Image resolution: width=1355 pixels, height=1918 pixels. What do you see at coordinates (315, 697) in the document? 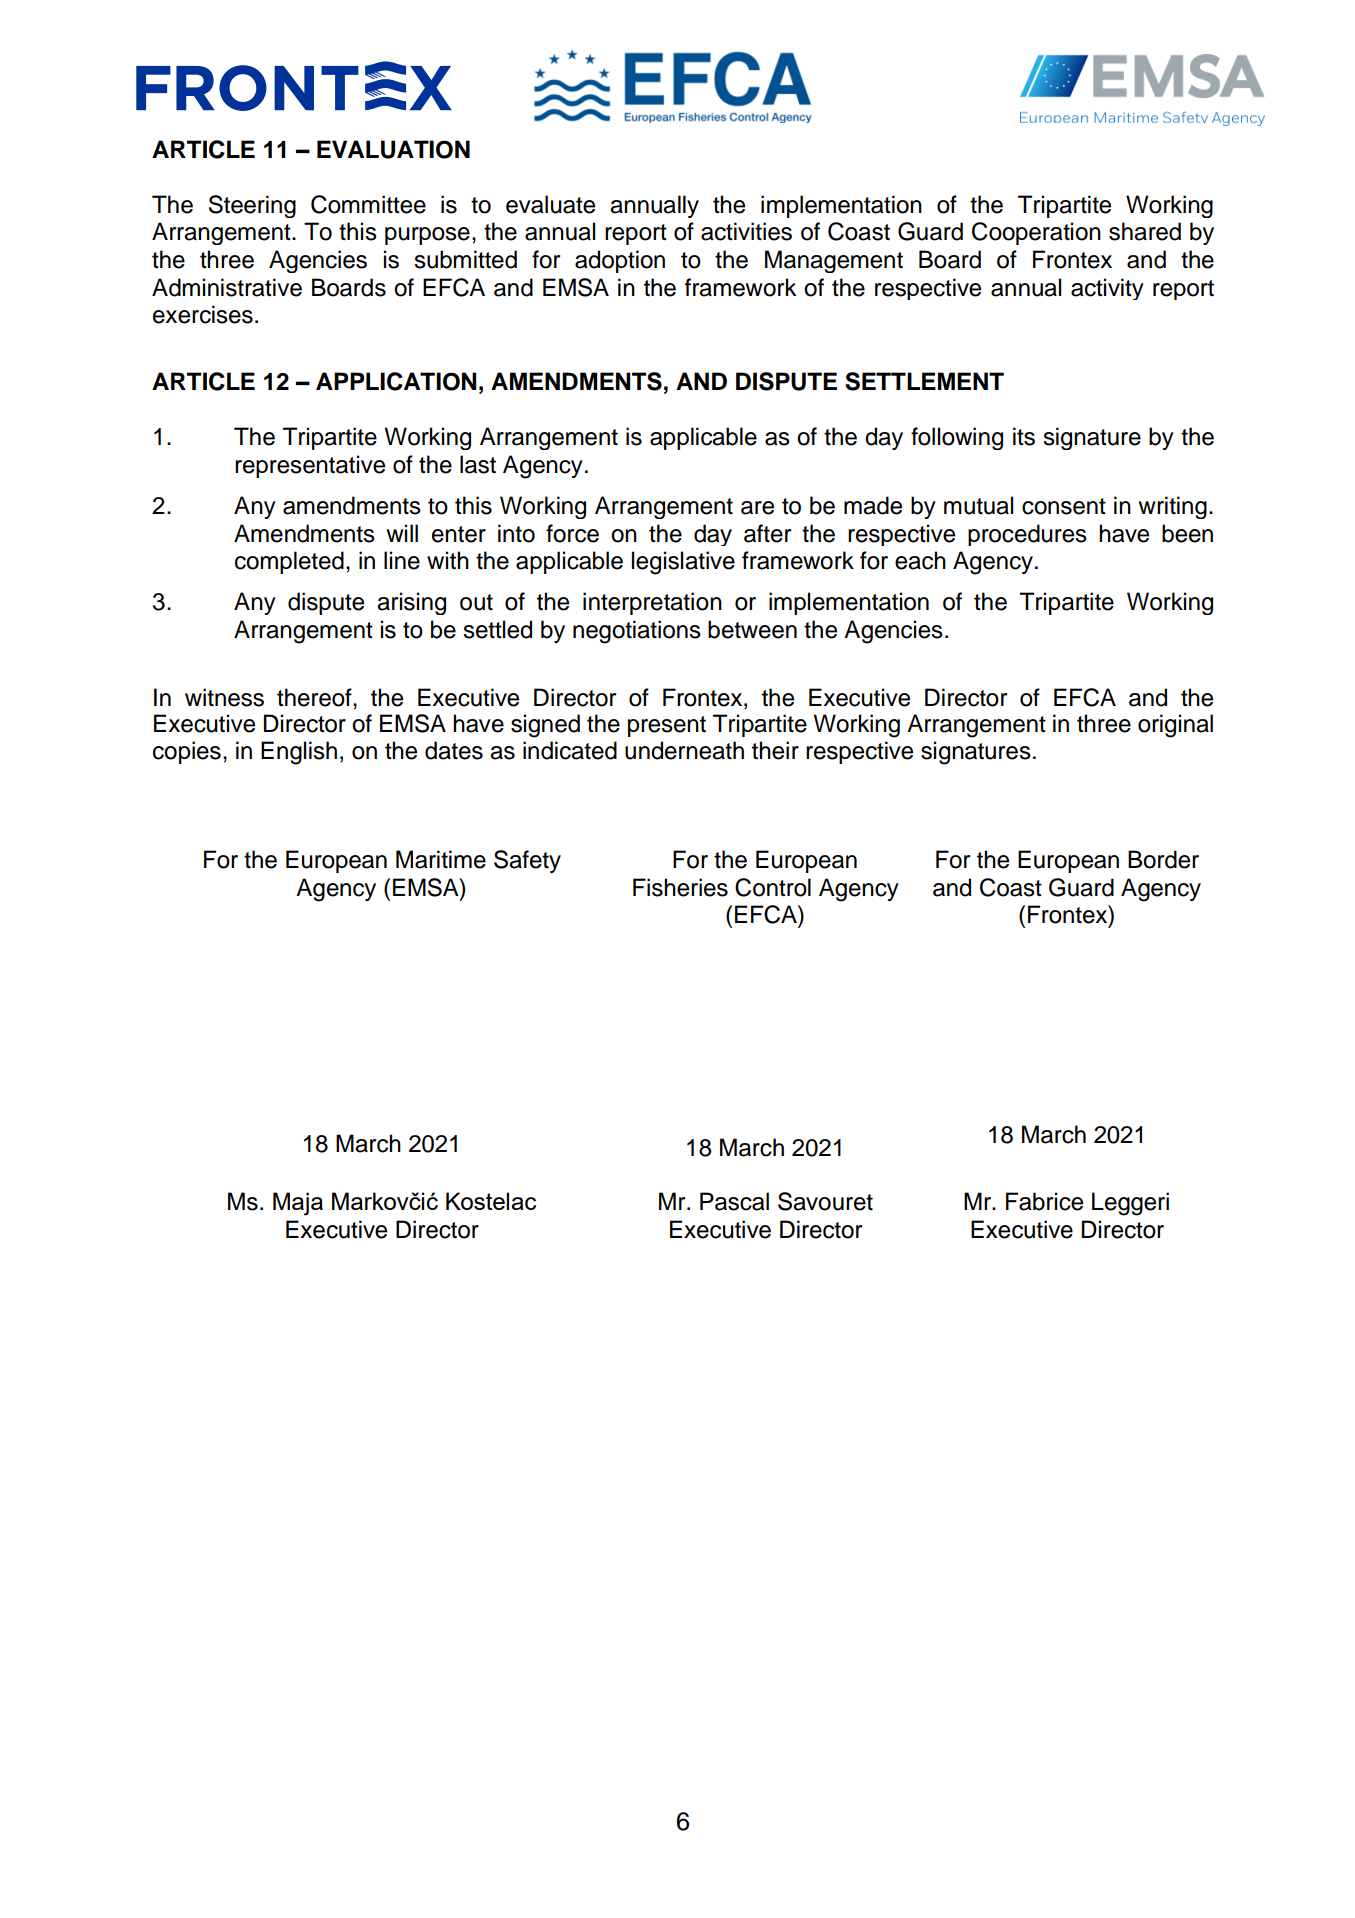
I see `thereof` at bounding box center [315, 697].
